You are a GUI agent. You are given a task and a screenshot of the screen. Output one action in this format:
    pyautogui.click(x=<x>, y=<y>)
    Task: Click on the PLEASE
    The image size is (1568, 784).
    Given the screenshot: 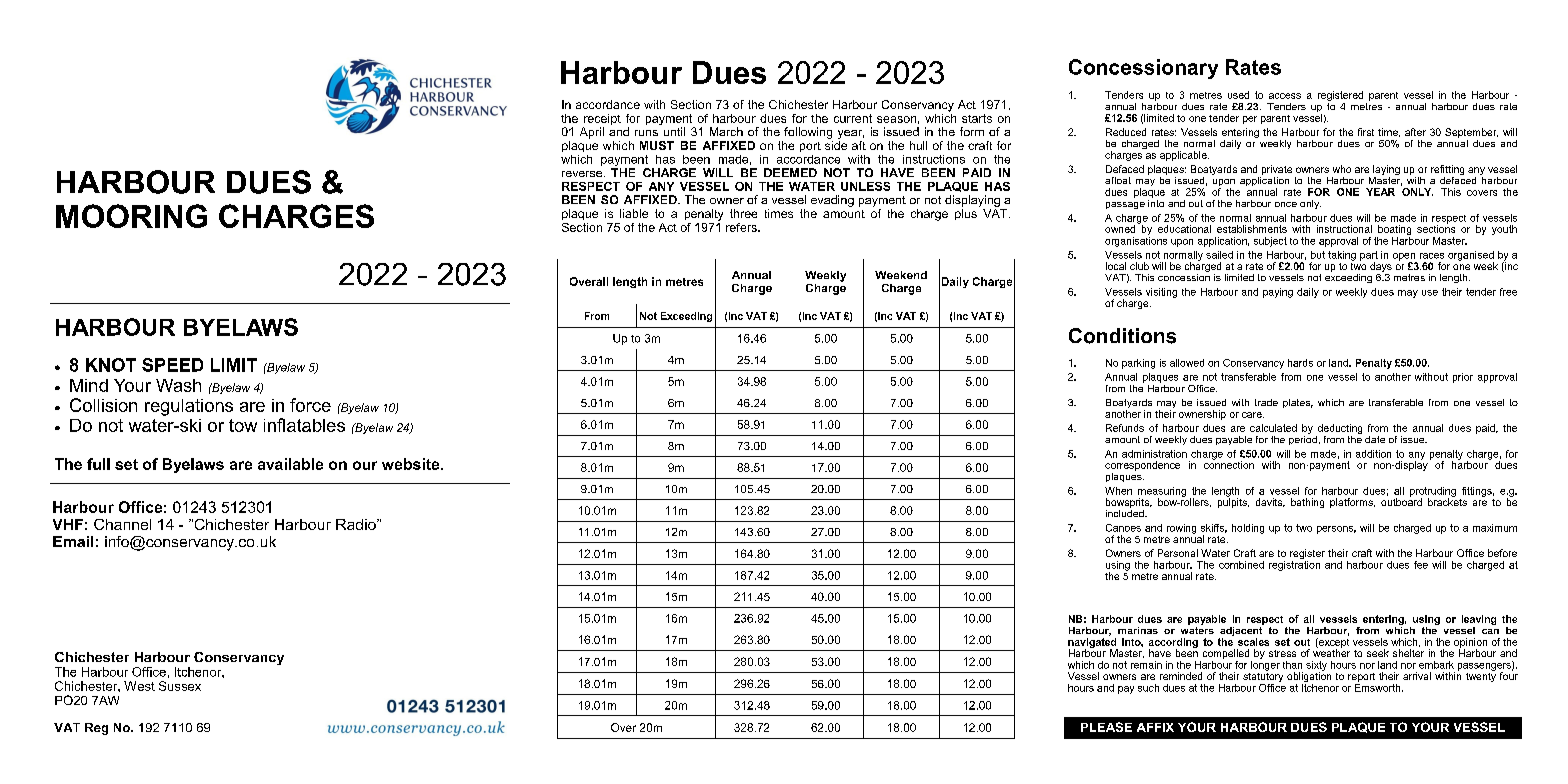 What is the action you would take?
    pyautogui.click(x=1106, y=727)
